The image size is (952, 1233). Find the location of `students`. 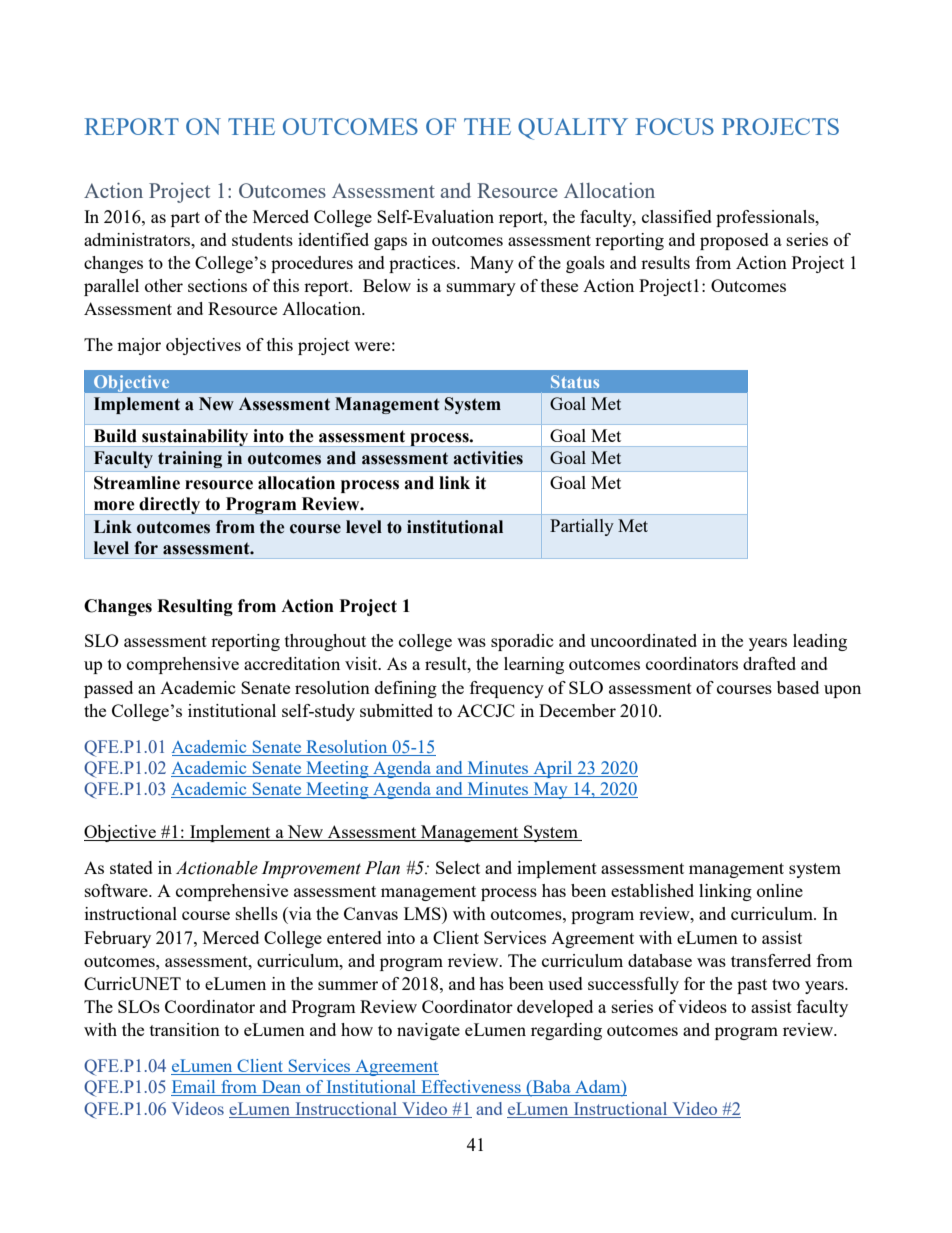

students is located at coordinates (262, 239).
